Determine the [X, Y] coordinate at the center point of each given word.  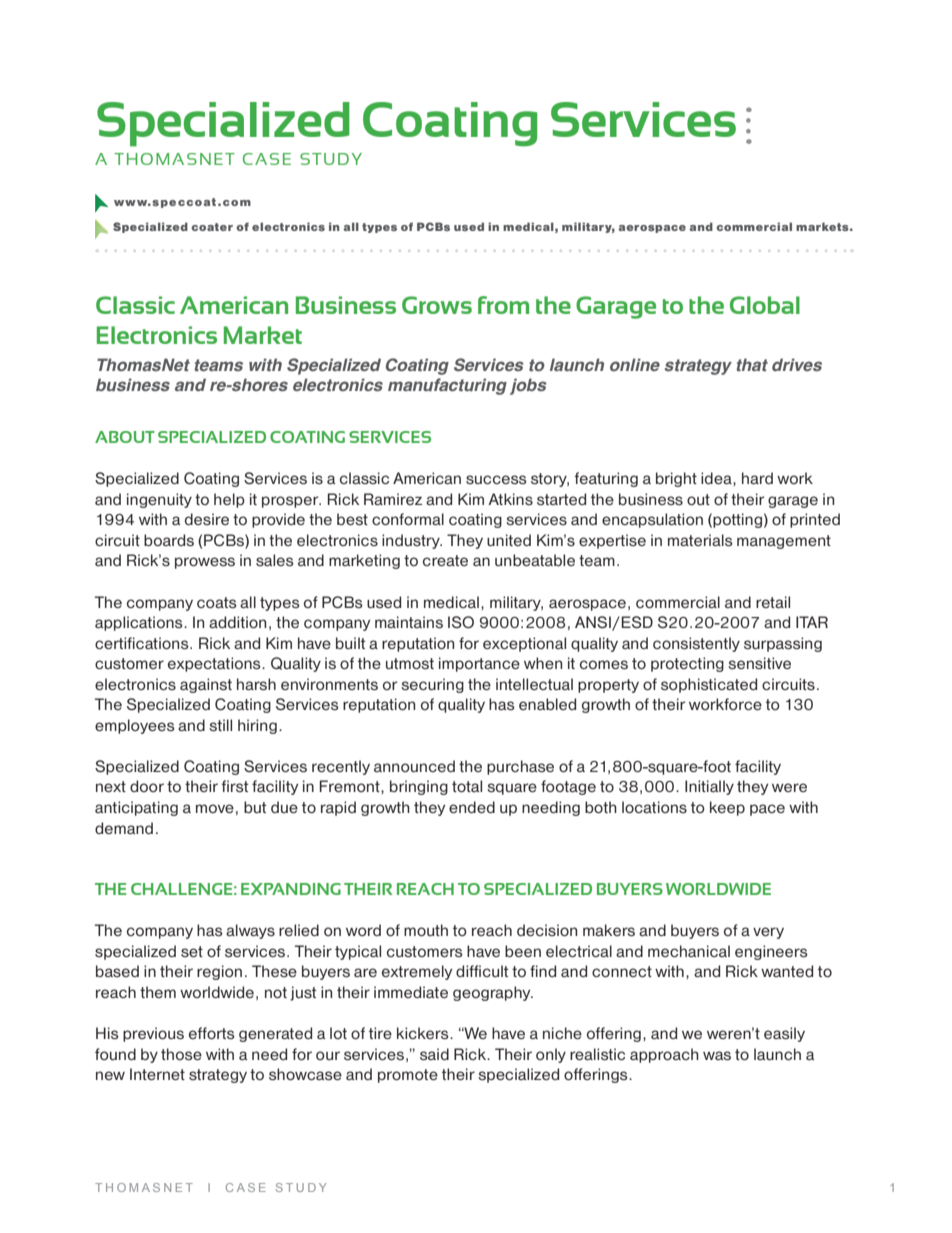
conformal [408, 519]
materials [700, 540]
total [467, 786]
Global [765, 305]
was [717, 1056]
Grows [437, 305]
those [181, 1054]
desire [207, 519]
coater [212, 227]
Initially [709, 787]
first [235, 786]
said [434, 1054]
